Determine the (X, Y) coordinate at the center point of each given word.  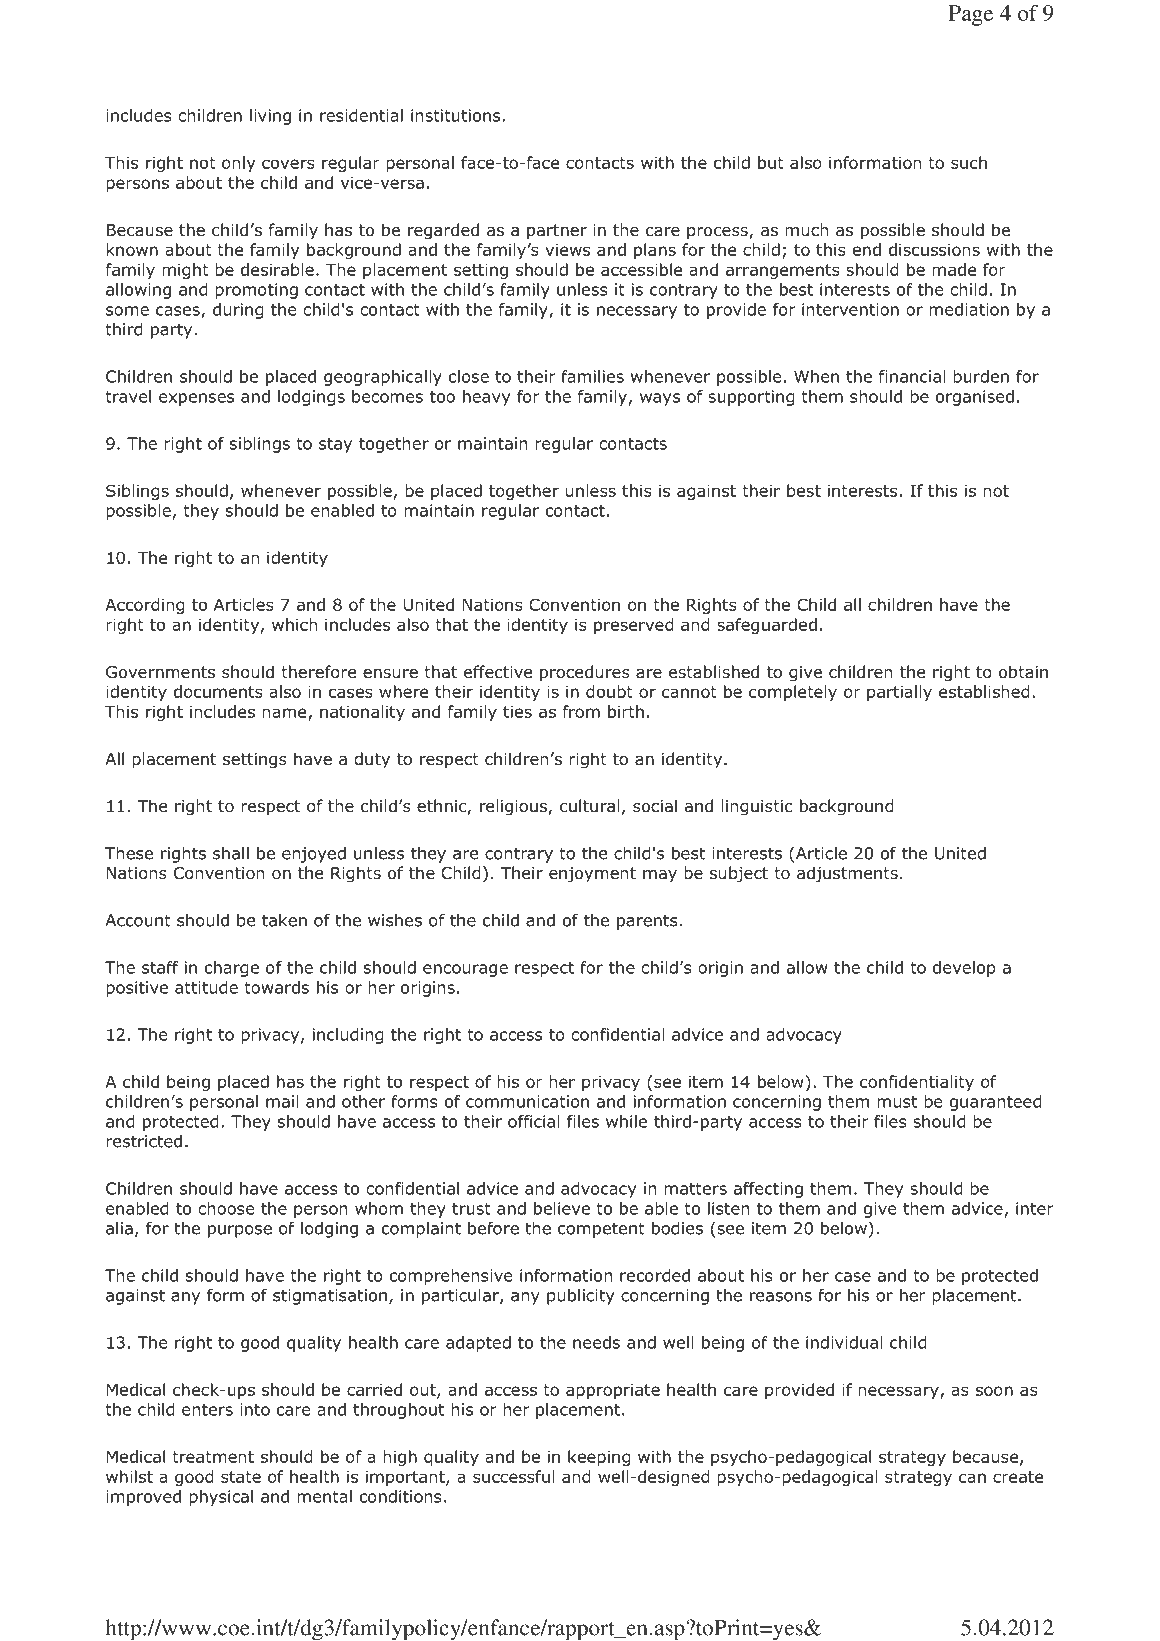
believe (562, 1208)
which (294, 624)
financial (912, 376)
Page (971, 15)
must (897, 1102)
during (238, 311)
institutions (457, 115)
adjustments (847, 874)
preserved (634, 626)
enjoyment (592, 875)
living (270, 117)
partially (899, 693)
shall (231, 853)
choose (226, 1208)
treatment (213, 1457)
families (592, 376)
